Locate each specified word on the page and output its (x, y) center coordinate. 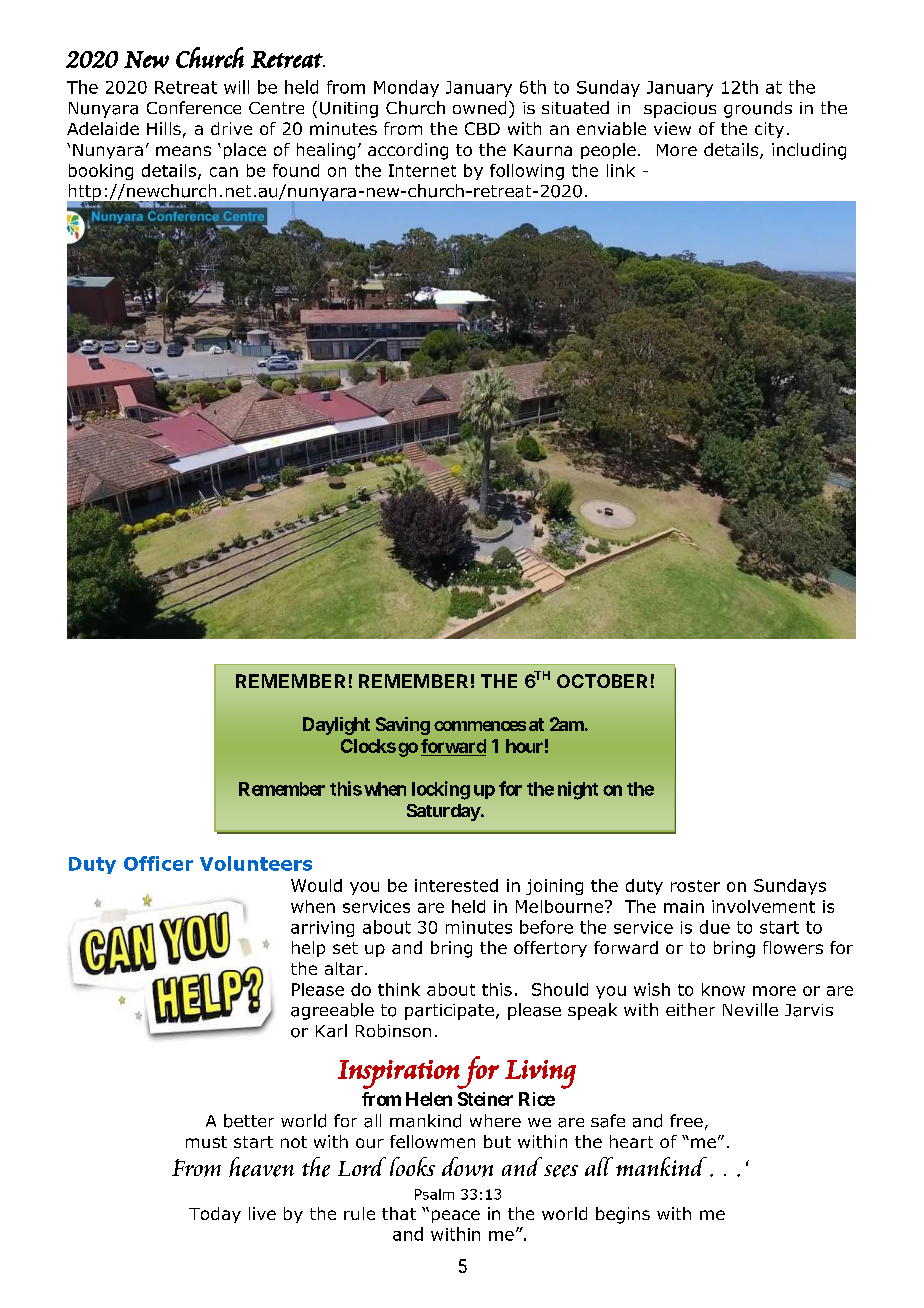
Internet (422, 170)
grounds (758, 109)
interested (456, 885)
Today (215, 1215)
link (621, 170)
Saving (403, 726)
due (715, 927)
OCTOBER (602, 681)
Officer (158, 863)
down (467, 1167)
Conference (194, 107)
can (224, 172)
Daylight (336, 726)
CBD (482, 128)
